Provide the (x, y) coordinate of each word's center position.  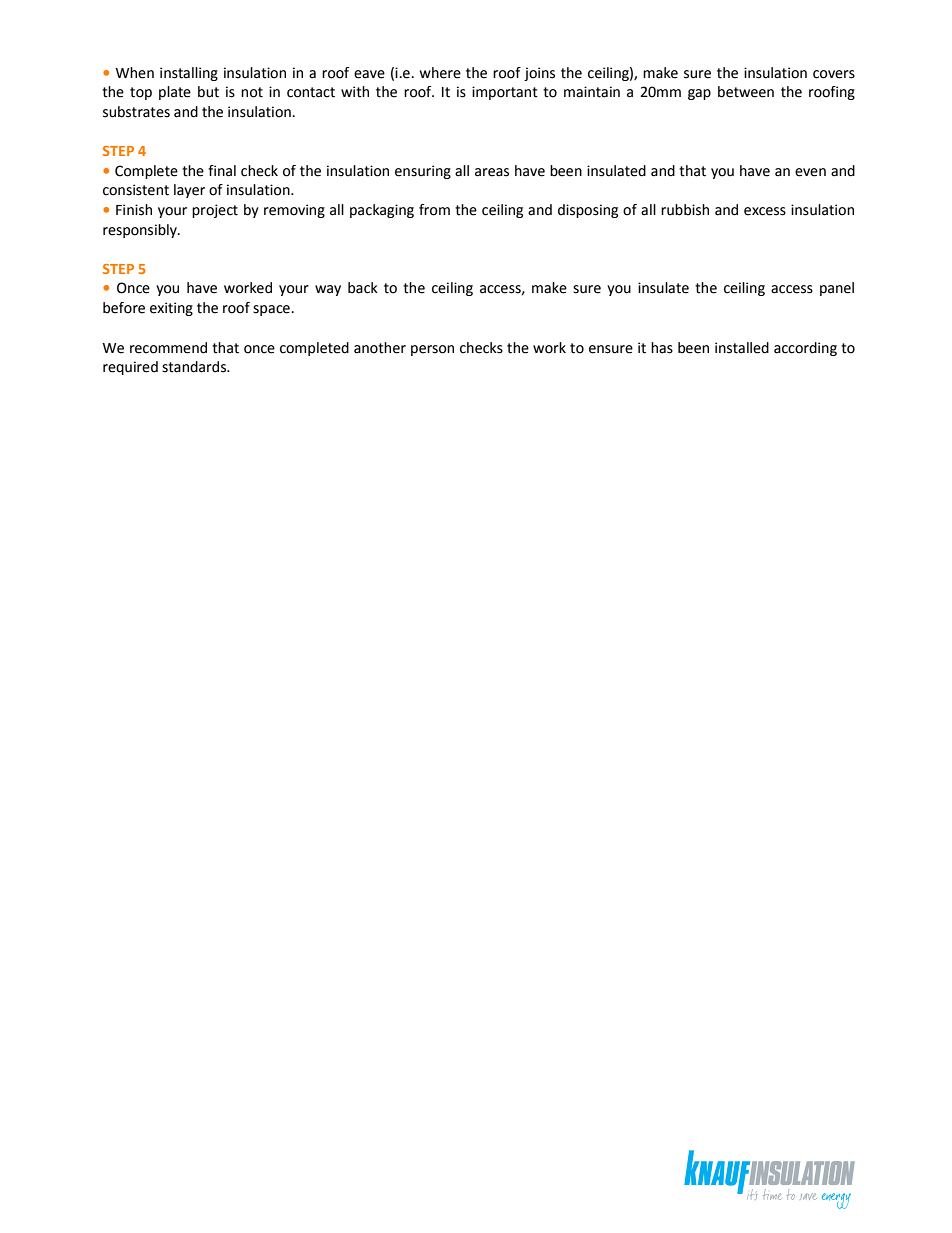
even (810, 172)
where (440, 73)
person (432, 350)
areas (492, 172)
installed (742, 348)
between (746, 92)
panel (837, 289)
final (222, 171)
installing (189, 74)
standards (195, 367)
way (328, 290)
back (363, 288)
